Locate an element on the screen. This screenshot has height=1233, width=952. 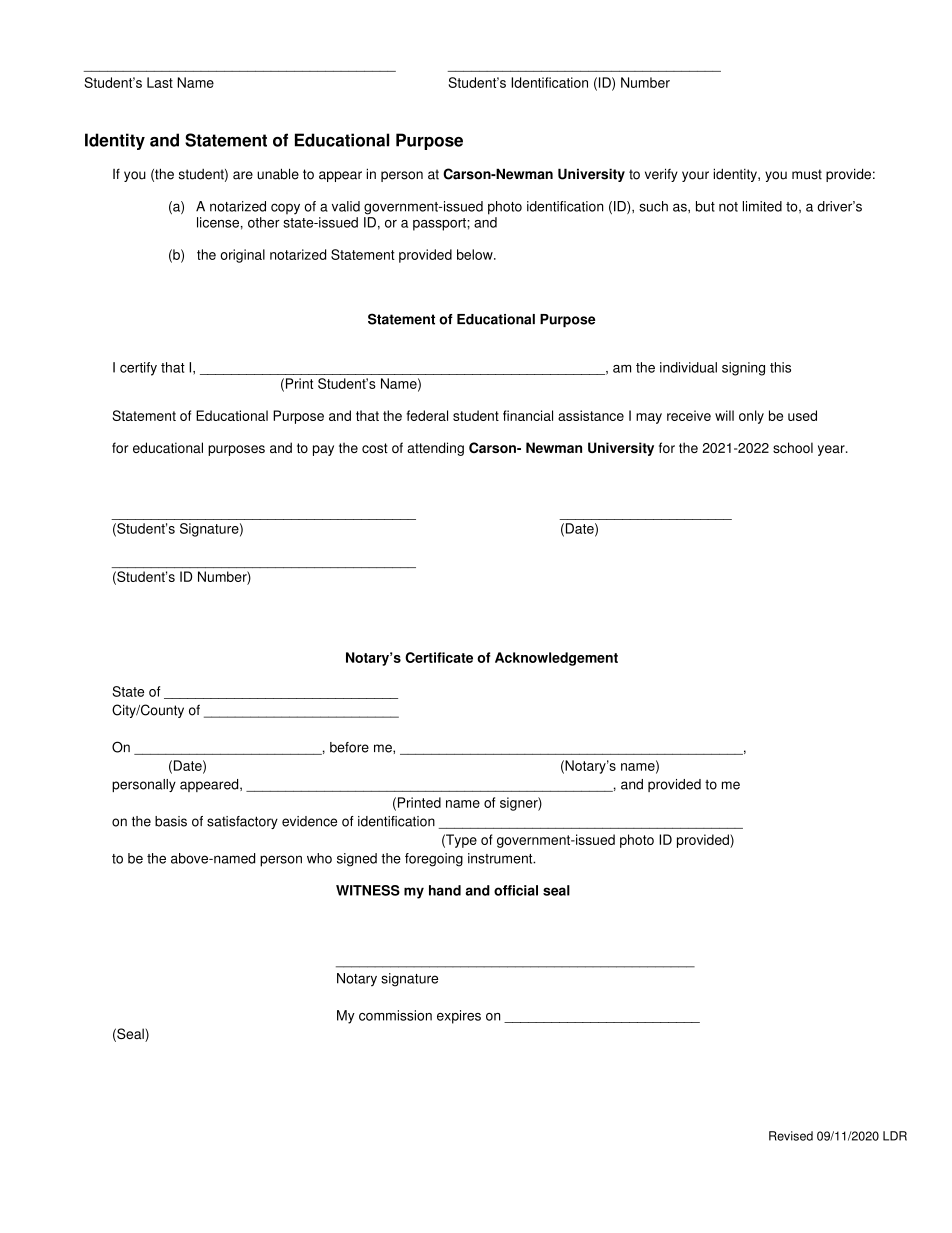
financial is located at coordinates (528, 415).
